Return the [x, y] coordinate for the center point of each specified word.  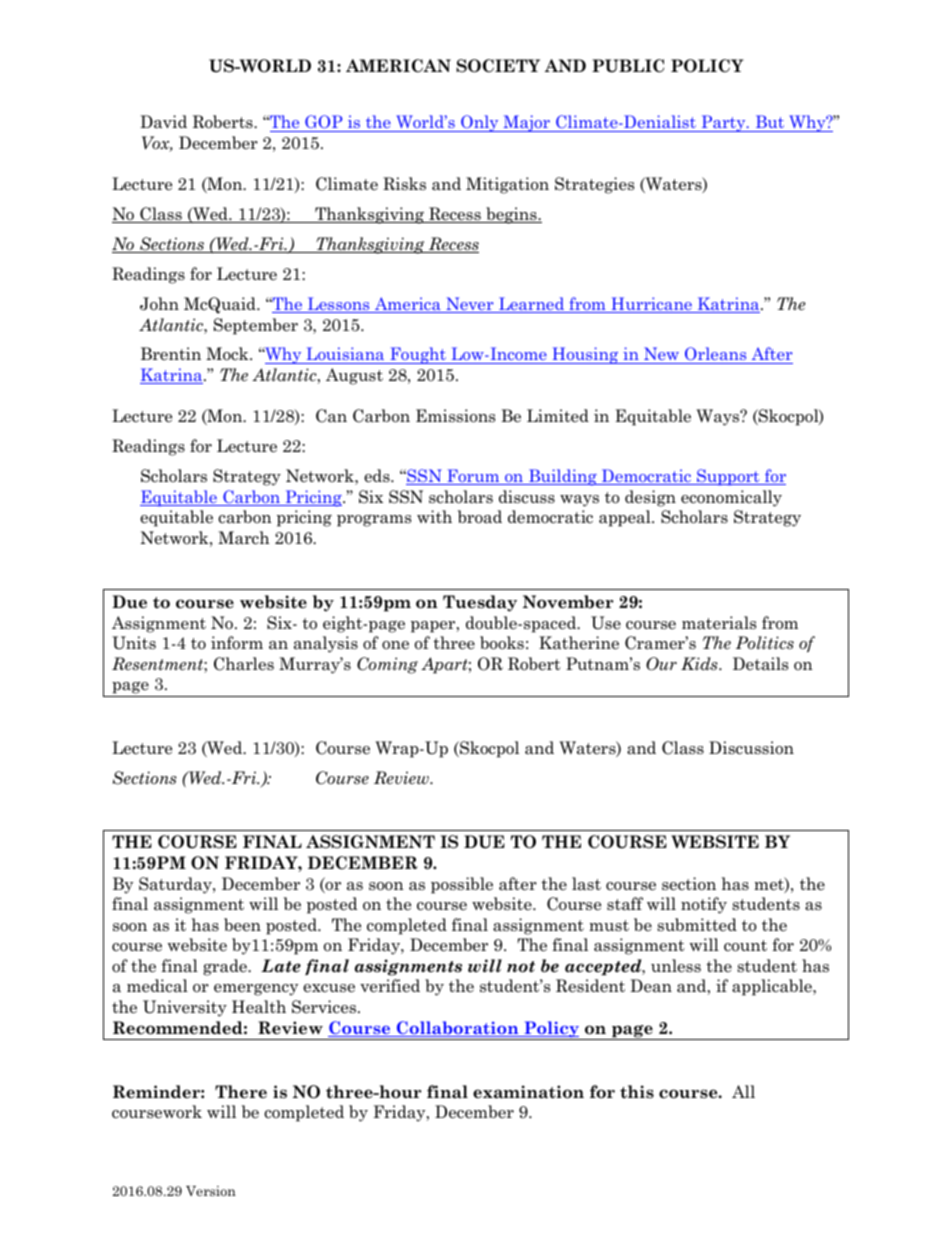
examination [528, 1092]
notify [704, 905]
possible [462, 885]
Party [723, 123]
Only [480, 123]
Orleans [716, 355]
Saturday [176, 885]
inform [237, 643]
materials [719, 623]
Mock [228, 354]
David [163, 122]
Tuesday [480, 603]
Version [211, 1191]
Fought [418, 355]
